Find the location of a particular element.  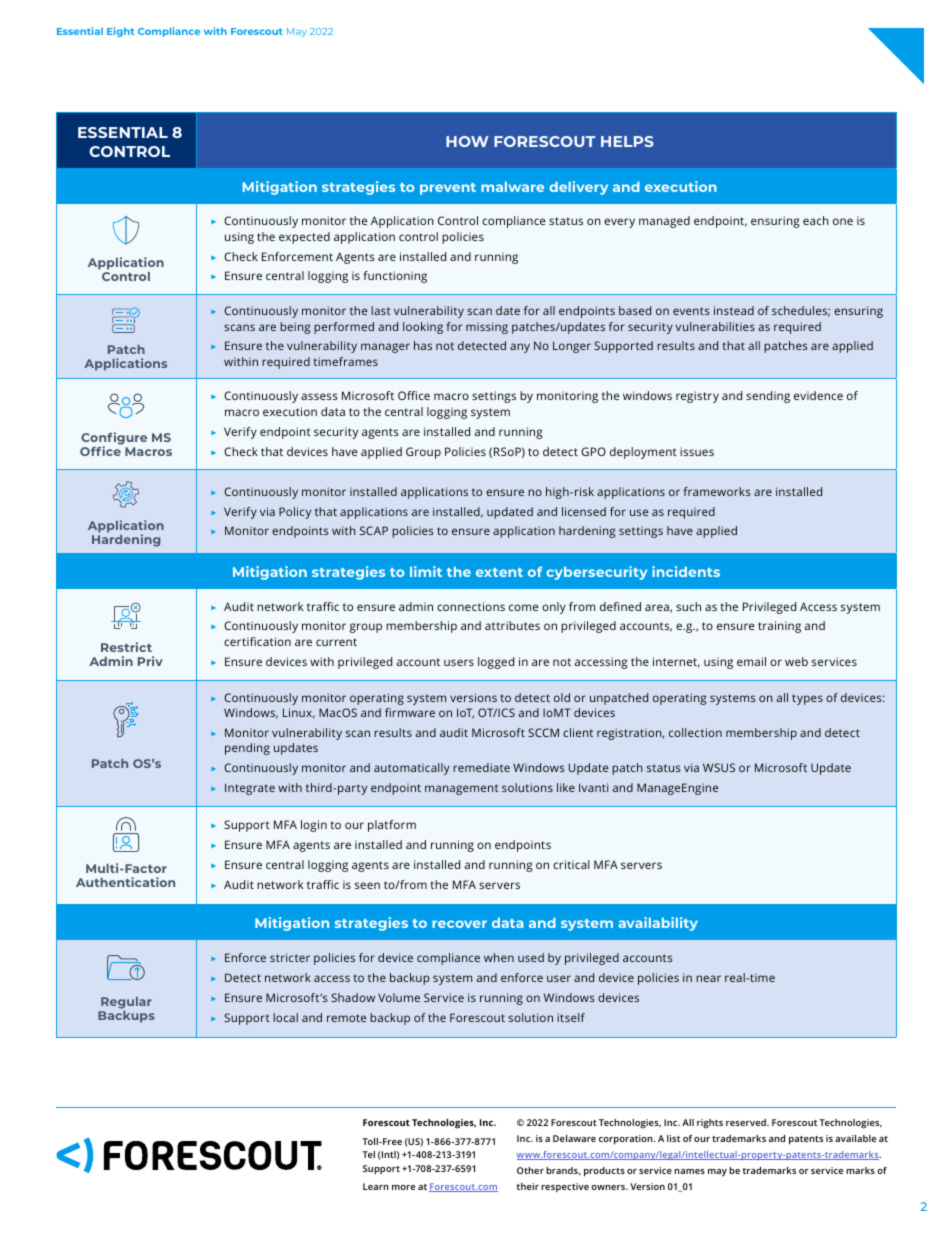

management is located at coordinates (462, 789).
